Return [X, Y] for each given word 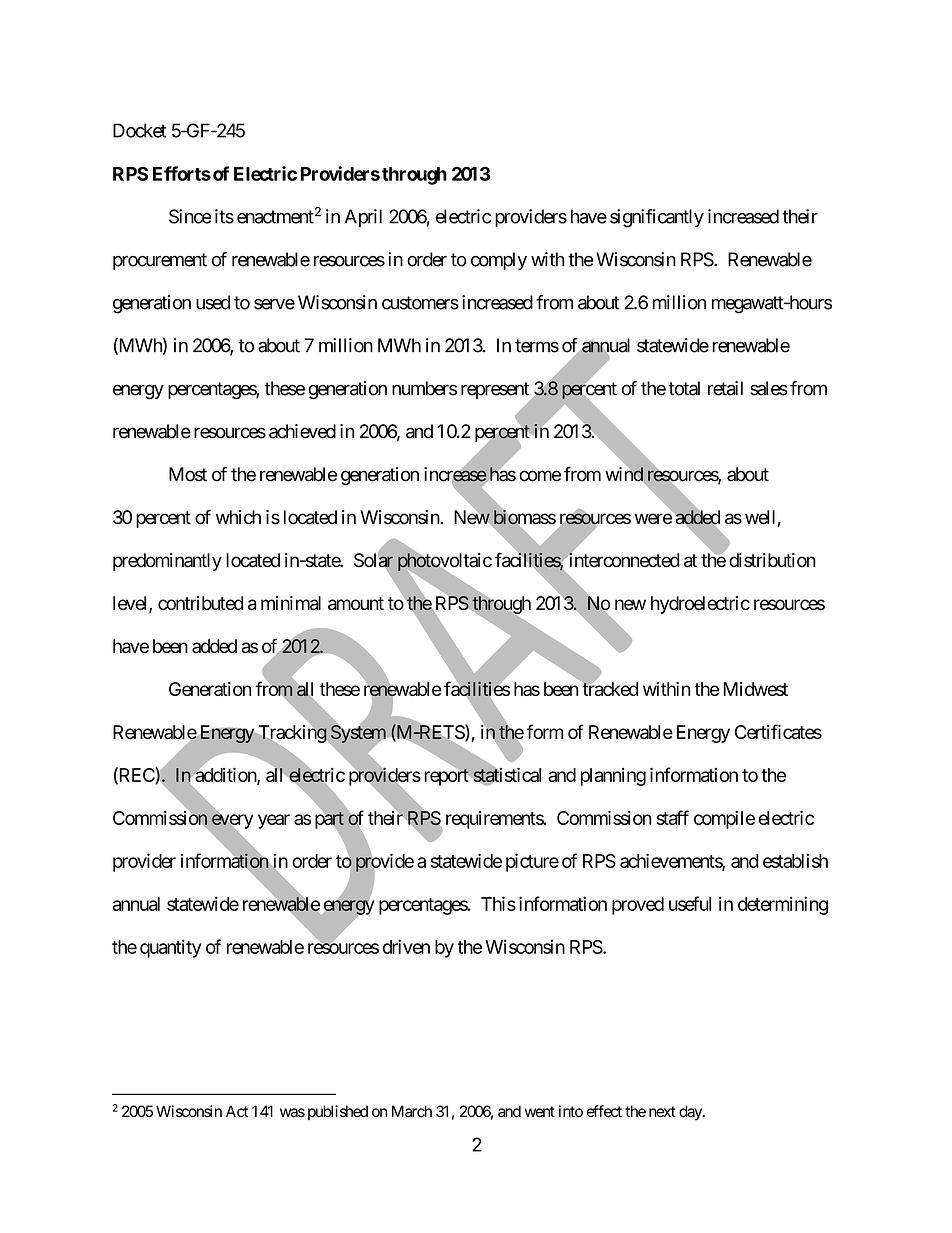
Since [190, 216]
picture [532, 862]
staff [672, 817]
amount [356, 603]
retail [725, 388]
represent [496, 392]
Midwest [755, 689]
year [274, 821]
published [338, 1112]
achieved [302, 431]
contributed [200, 603]
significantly [657, 218]
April [363, 218]
